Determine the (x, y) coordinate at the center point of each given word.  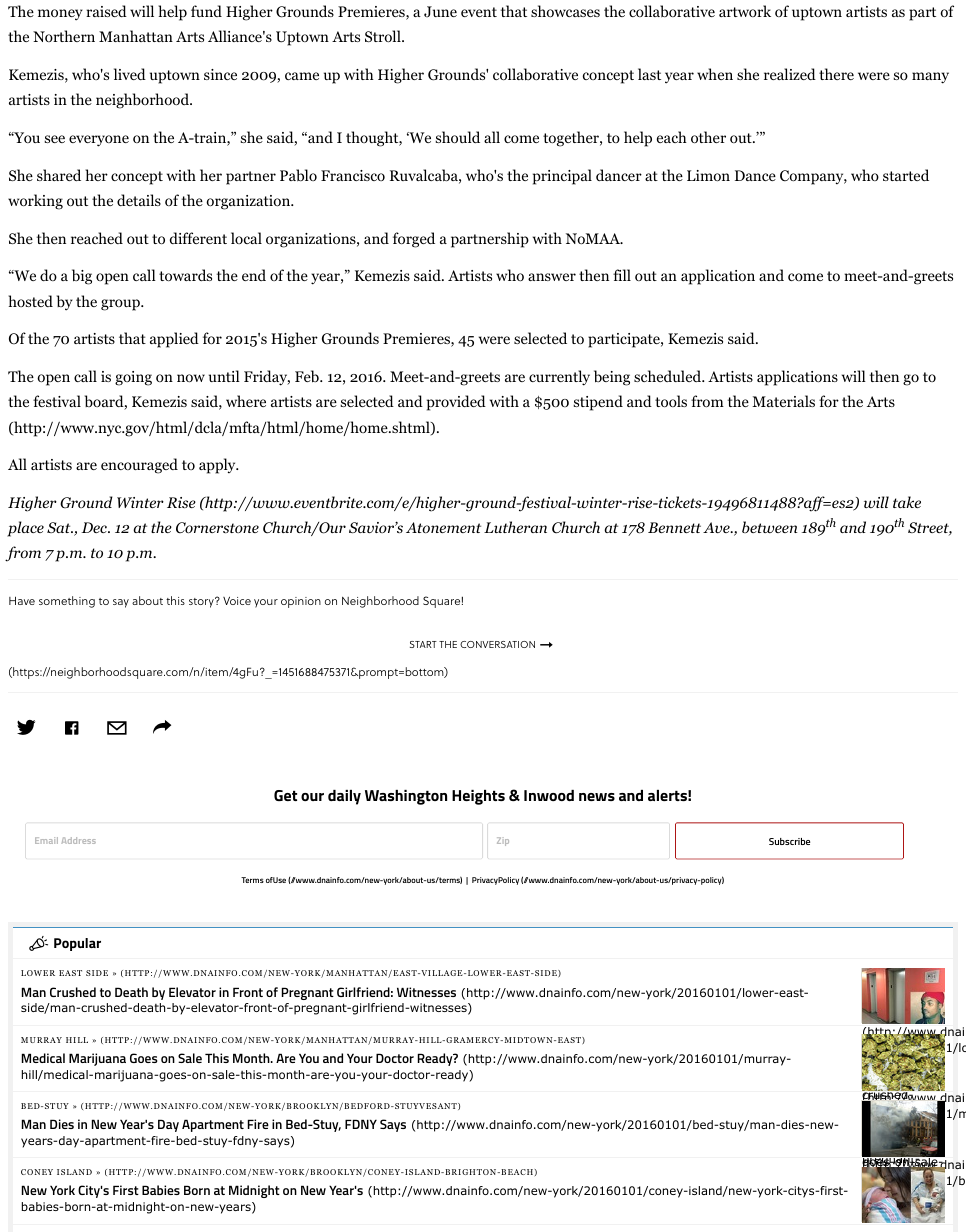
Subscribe (789, 841)
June (440, 12)
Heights (478, 797)
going (133, 378)
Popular (77, 944)
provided (456, 403)
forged (414, 240)
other (708, 137)
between (770, 527)
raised (106, 11)
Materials (783, 401)
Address (79, 840)
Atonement (443, 527)
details (139, 200)
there (836, 74)
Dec (95, 527)
